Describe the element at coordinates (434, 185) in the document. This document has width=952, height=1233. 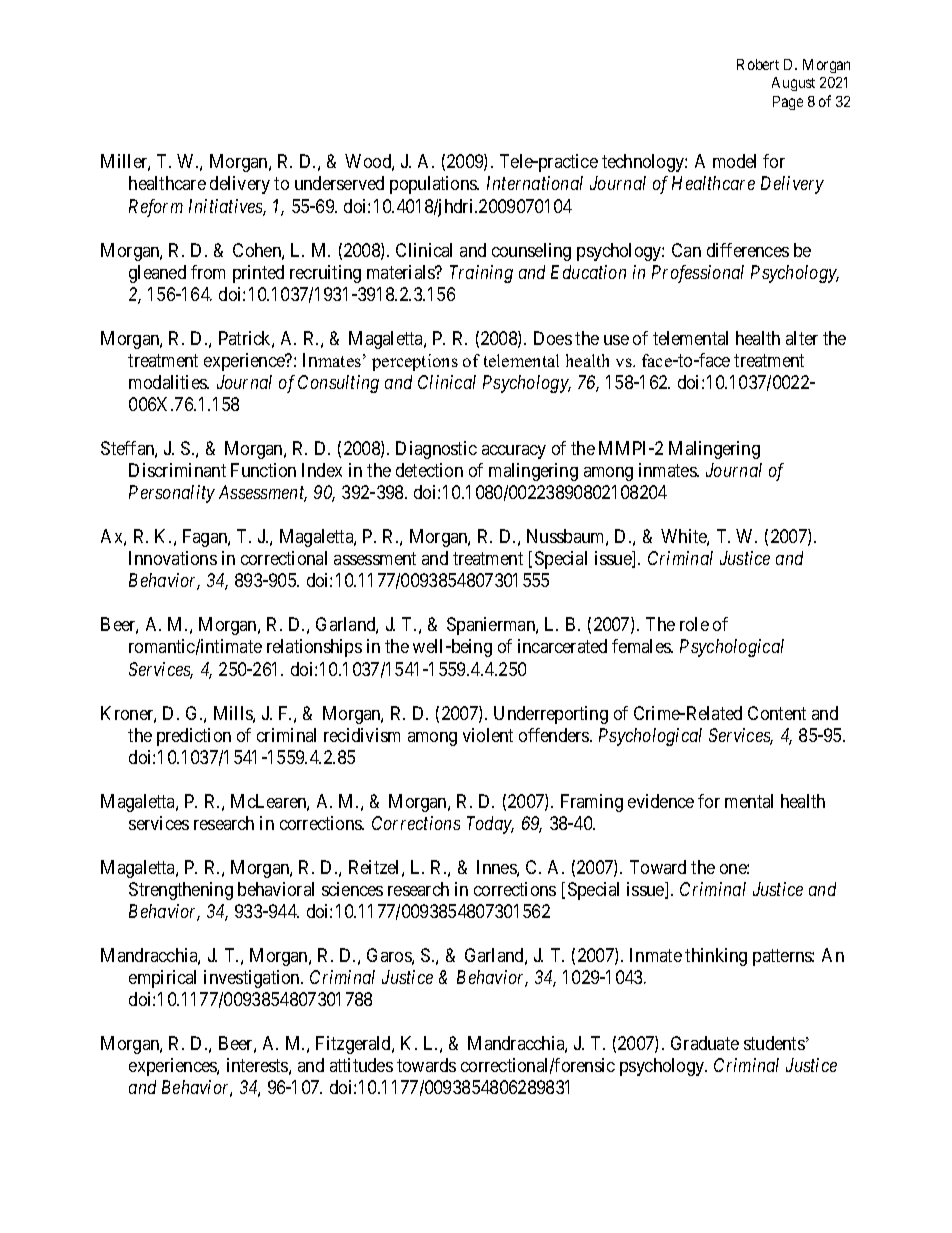
I see `populations` at that location.
